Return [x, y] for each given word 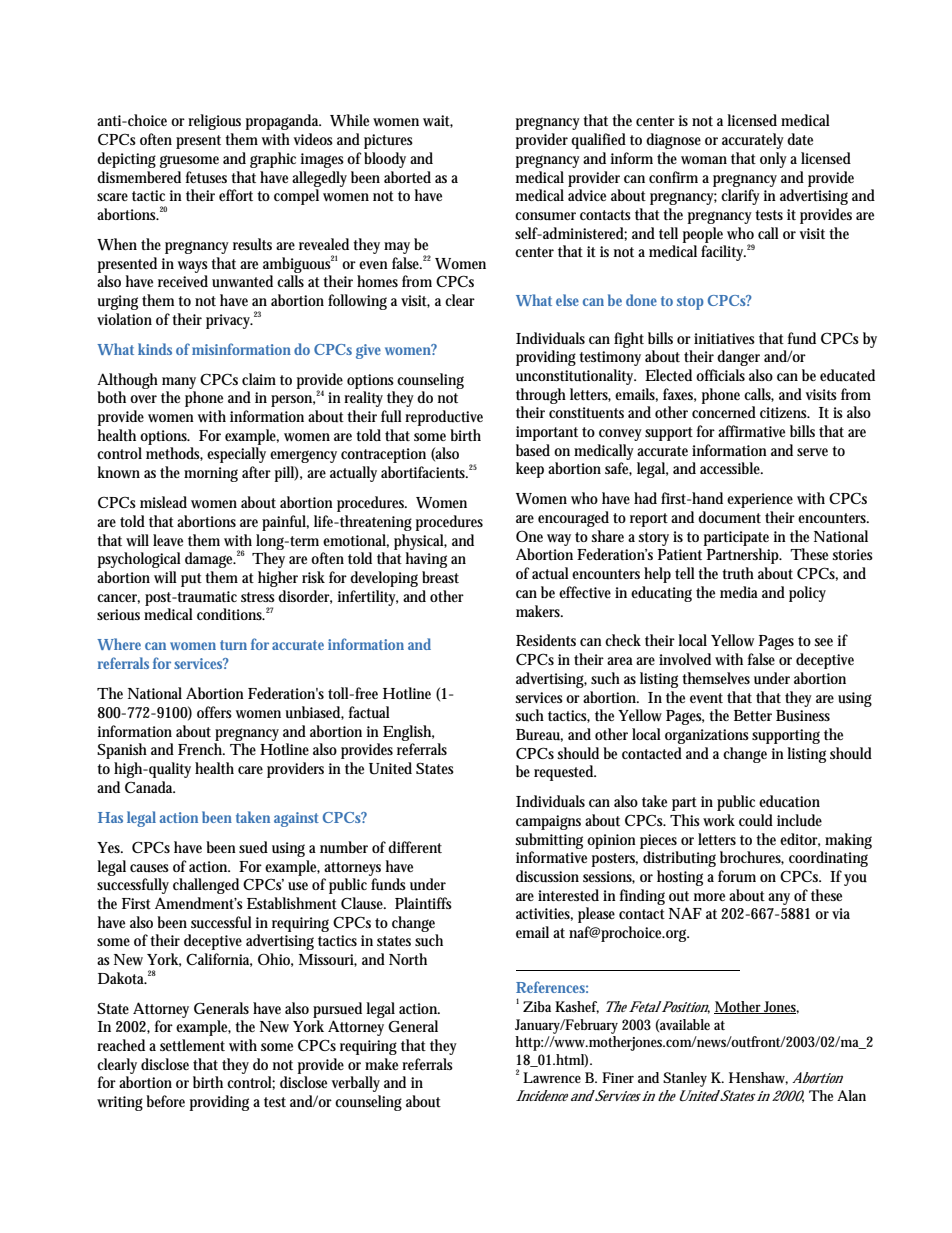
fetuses [206, 177]
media [739, 592]
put [191, 580]
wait [438, 121]
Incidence [542, 1095]
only [773, 160]
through [541, 396]
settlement [192, 1045]
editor [800, 840]
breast [440, 577]
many [179, 383]
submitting [549, 841]
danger [738, 358]
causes [149, 868]
